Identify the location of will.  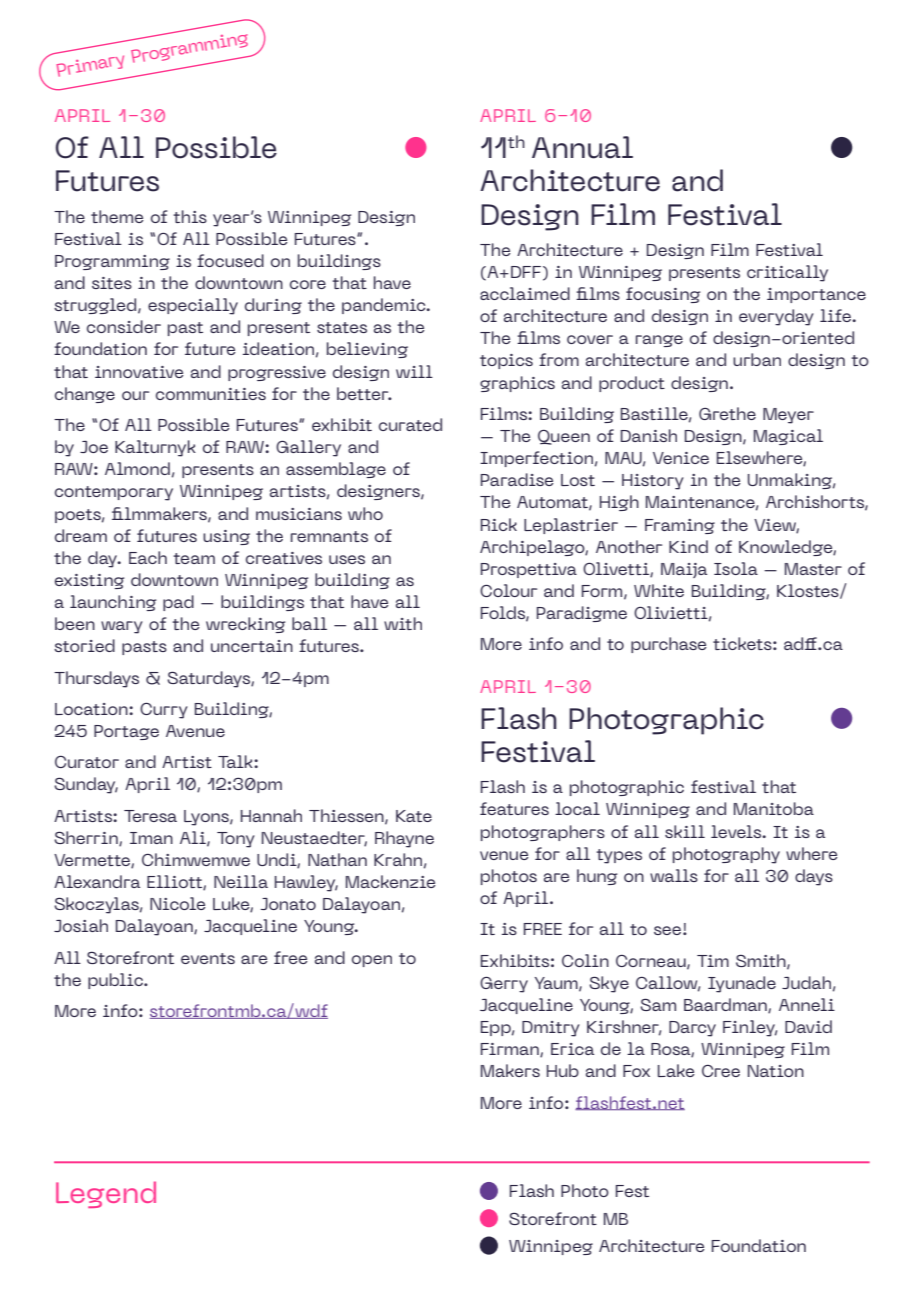
(414, 371).
